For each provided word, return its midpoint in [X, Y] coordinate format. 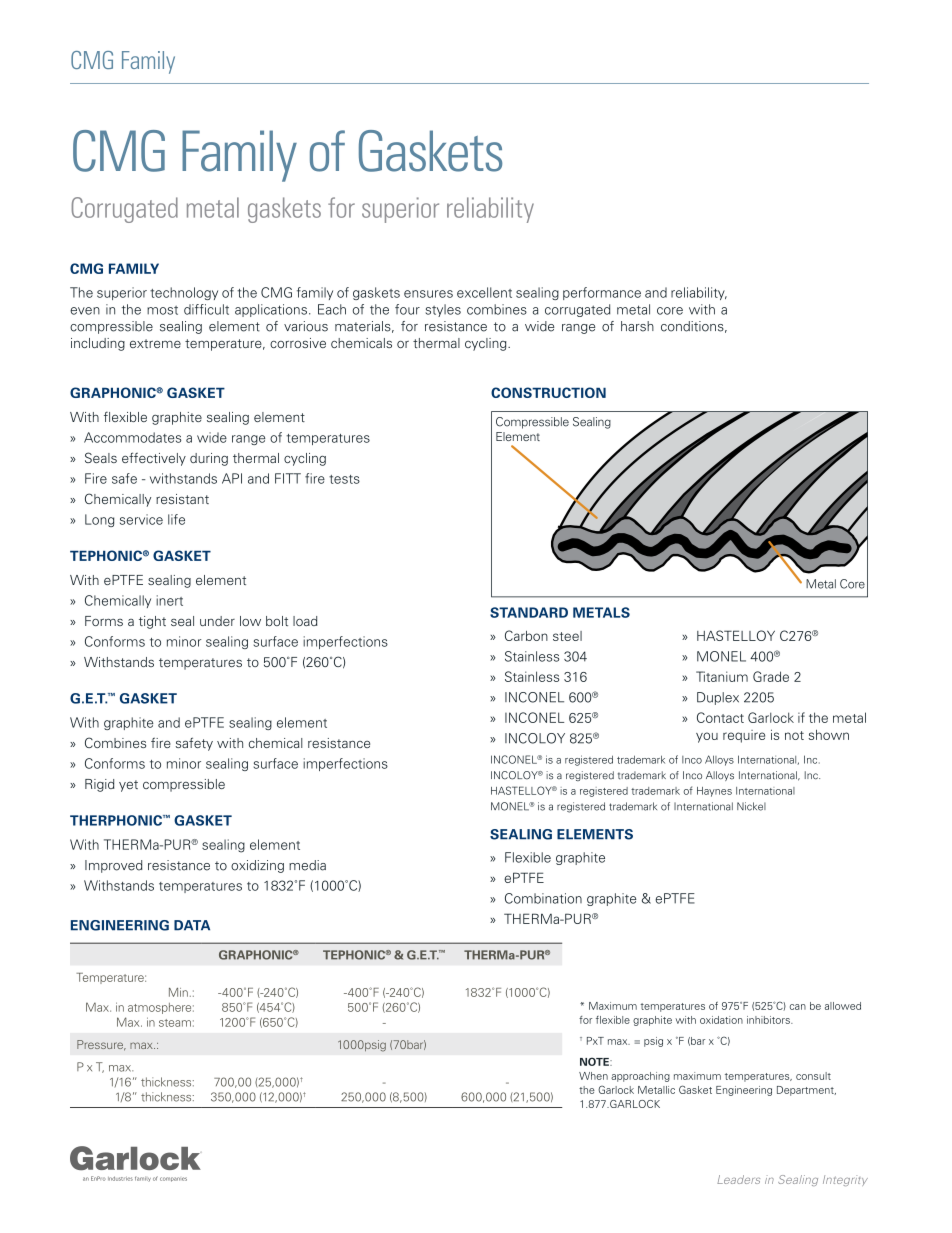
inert [169, 600]
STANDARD [529, 612]
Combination [543, 898]
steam [175, 1023]
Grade [771, 676]
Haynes [714, 792]
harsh [637, 326]
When [593, 1076]
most [162, 310]
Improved [114, 866]
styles [443, 310]
